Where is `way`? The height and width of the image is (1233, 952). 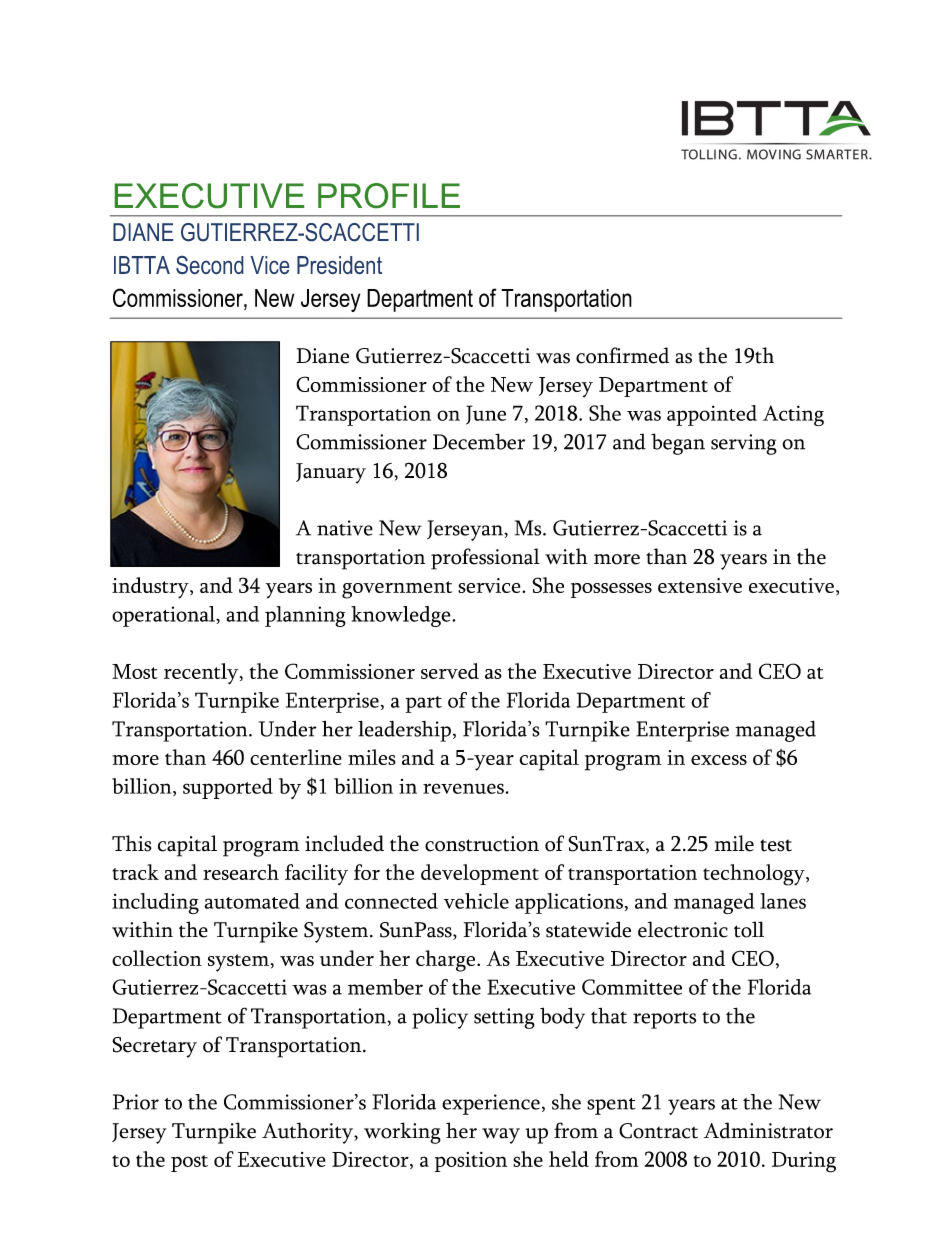 way is located at coordinates (501, 1136).
